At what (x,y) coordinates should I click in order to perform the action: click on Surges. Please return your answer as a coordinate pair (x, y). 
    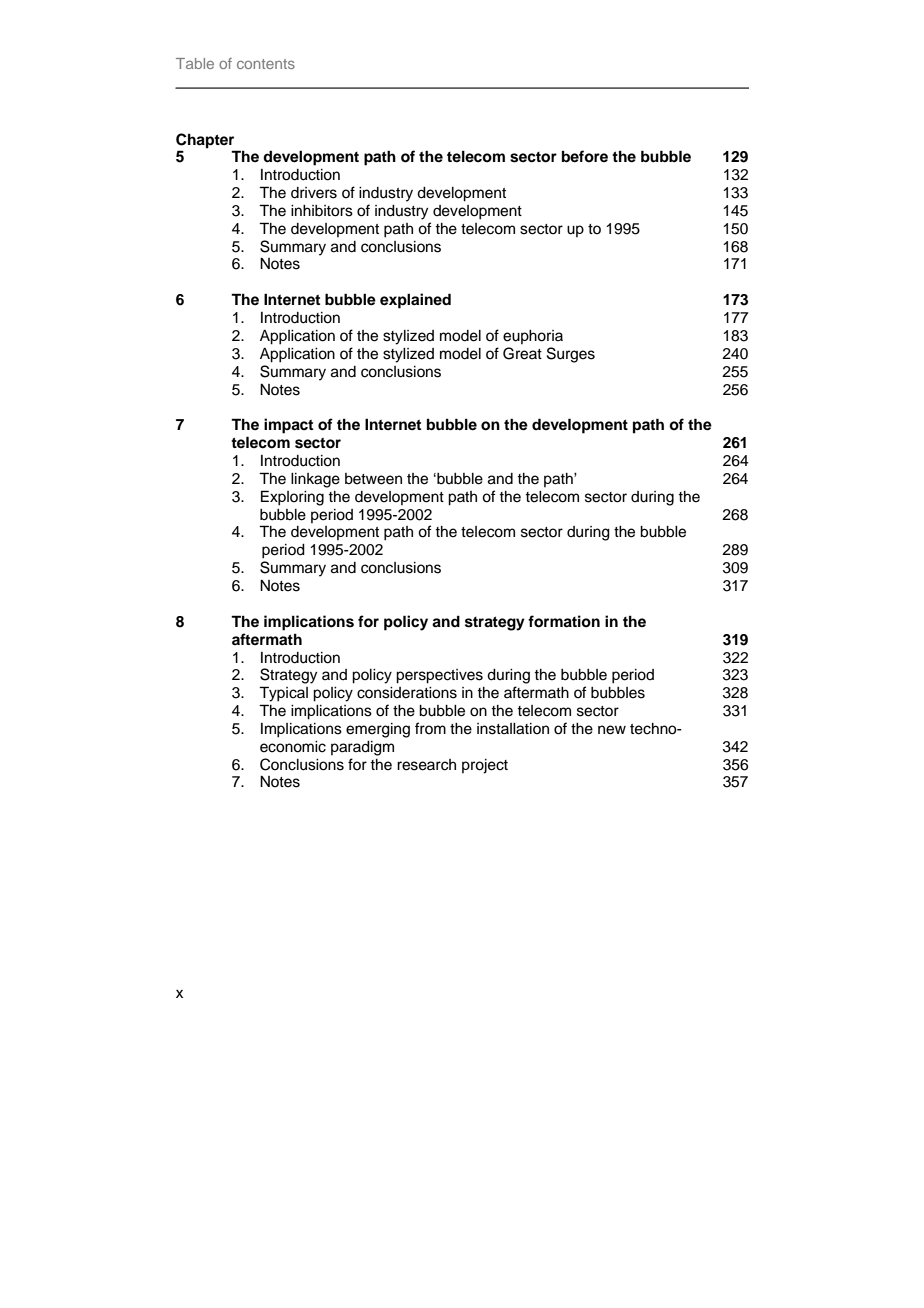
    Looking at the image, I should click on (571, 355).
